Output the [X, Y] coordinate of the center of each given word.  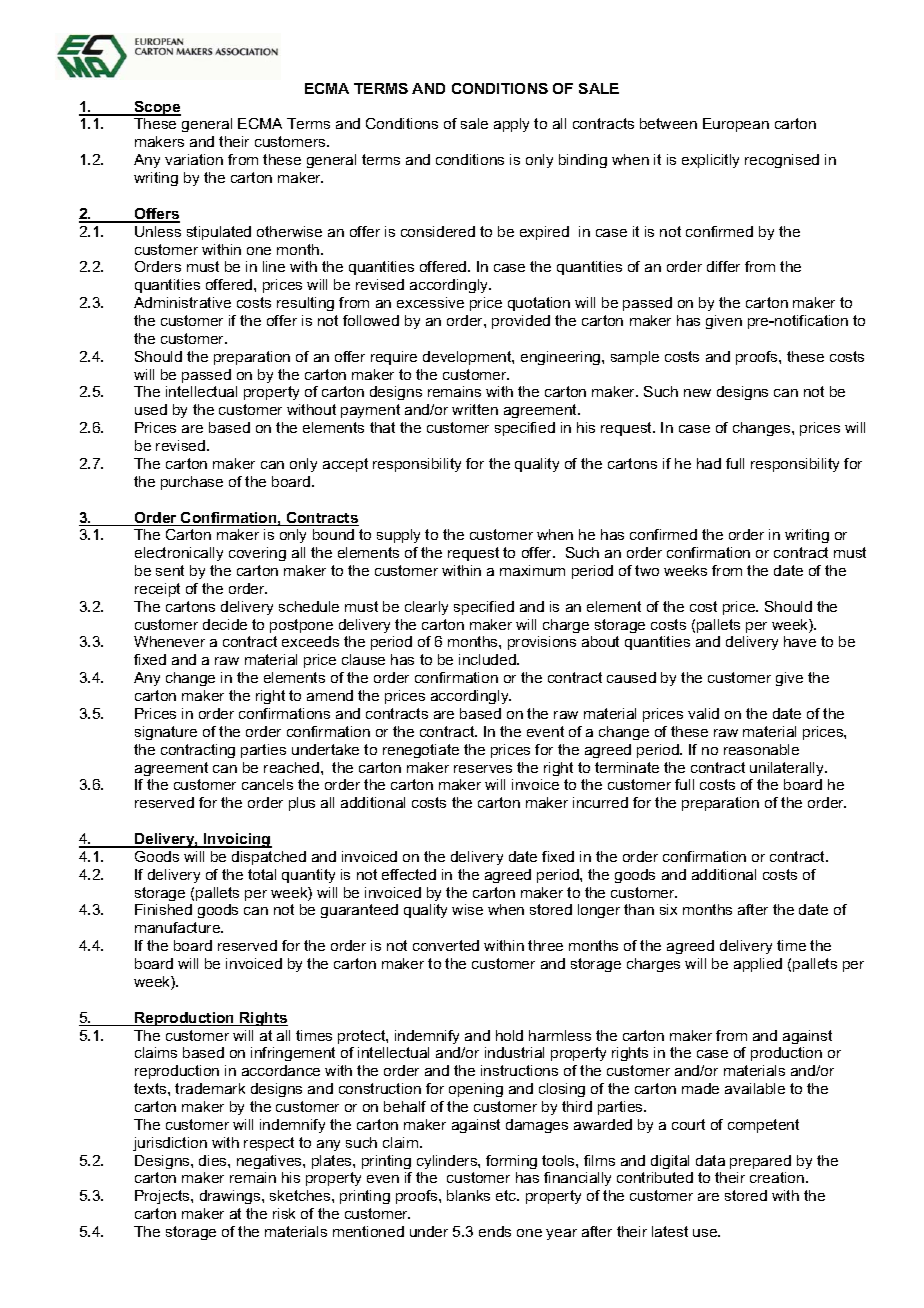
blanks [468, 1195]
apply [511, 125]
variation [194, 159]
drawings [231, 1197]
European [736, 125]
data [710, 1160]
